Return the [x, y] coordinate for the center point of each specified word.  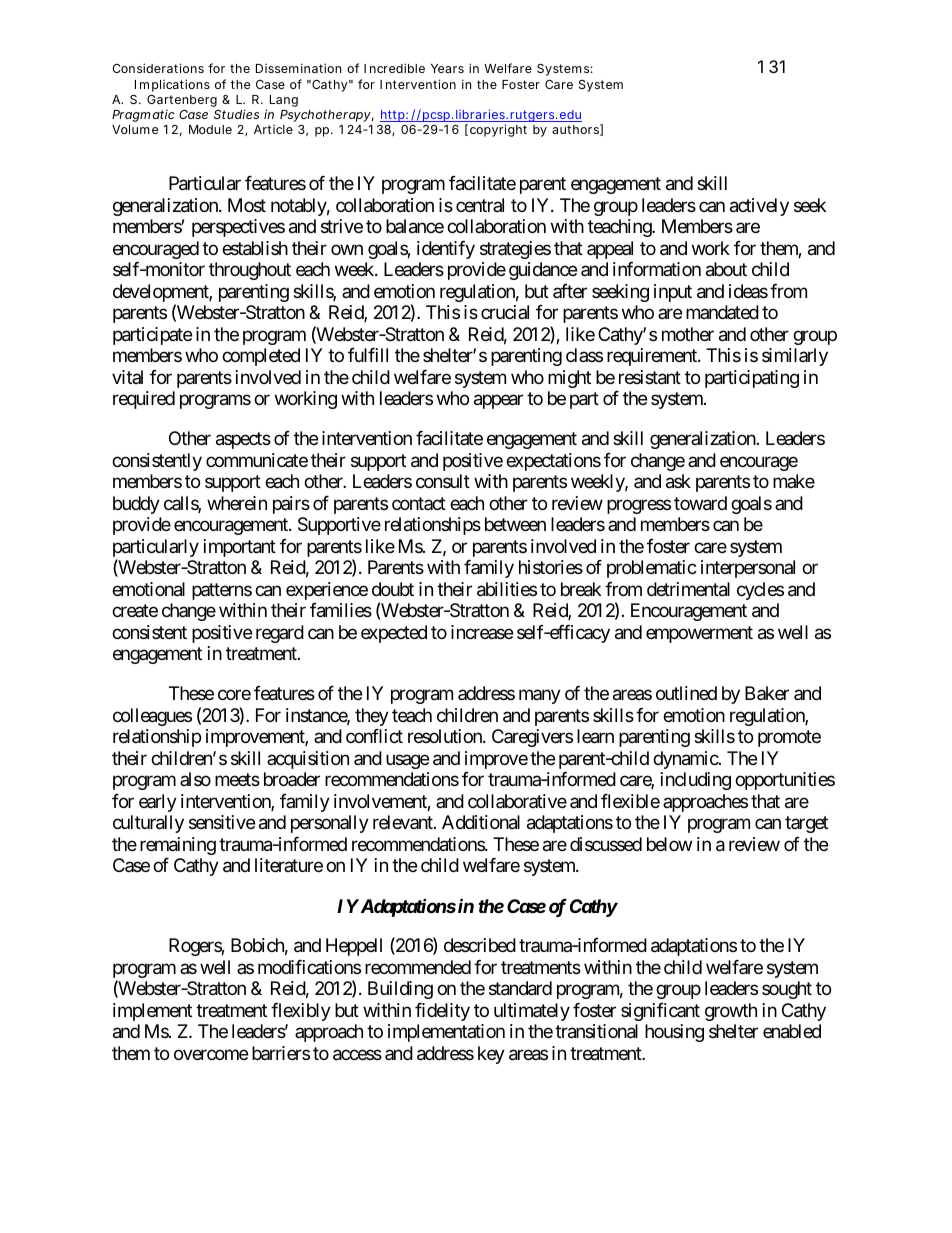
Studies [237, 114]
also [195, 779]
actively [759, 207]
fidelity [442, 1012]
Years [447, 68]
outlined [686, 693]
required [144, 400]
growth [731, 1012]
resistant [650, 377]
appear [498, 402]
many [540, 697]
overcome [211, 1054]
